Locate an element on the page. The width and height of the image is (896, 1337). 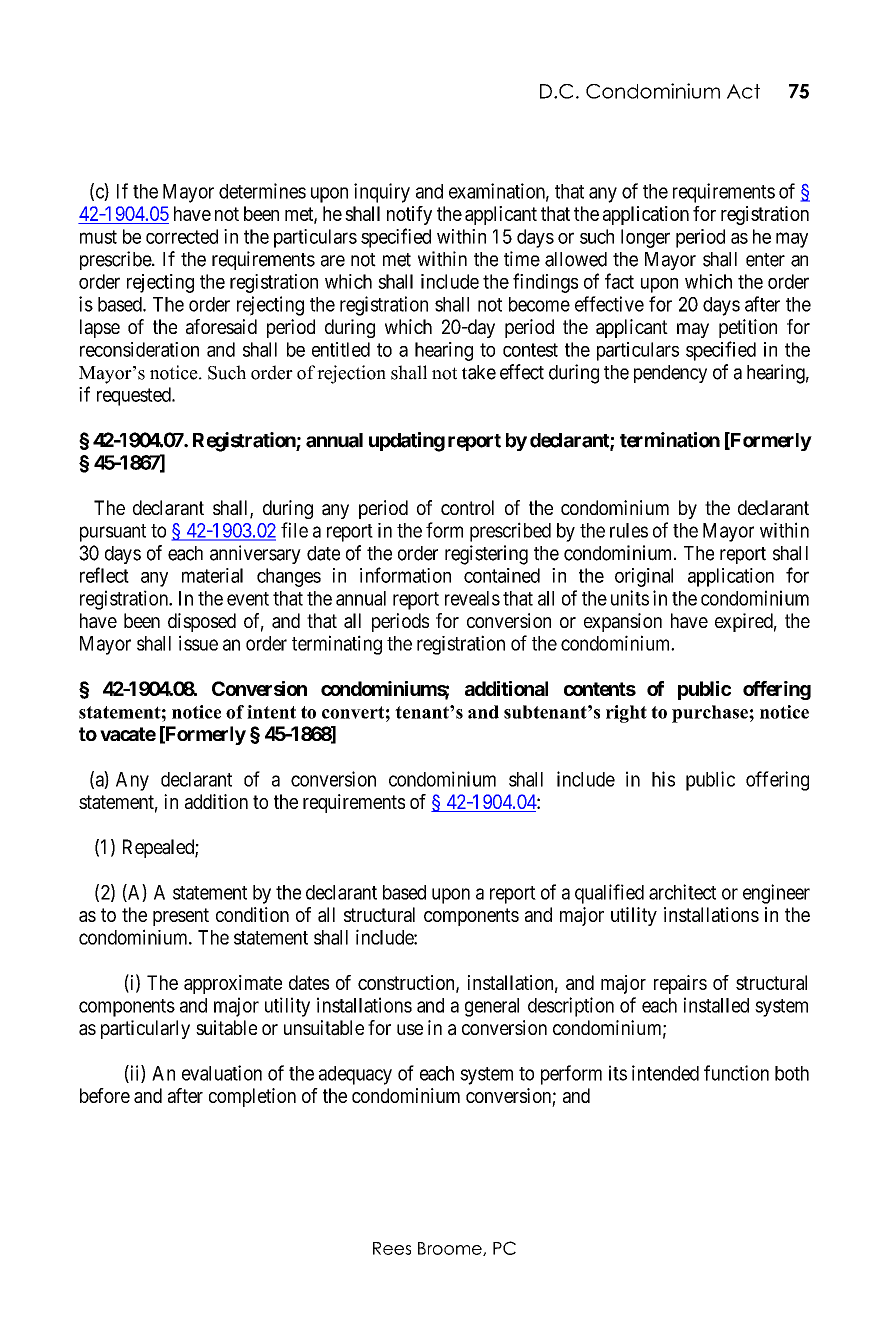
construction is located at coordinates (407, 983).
